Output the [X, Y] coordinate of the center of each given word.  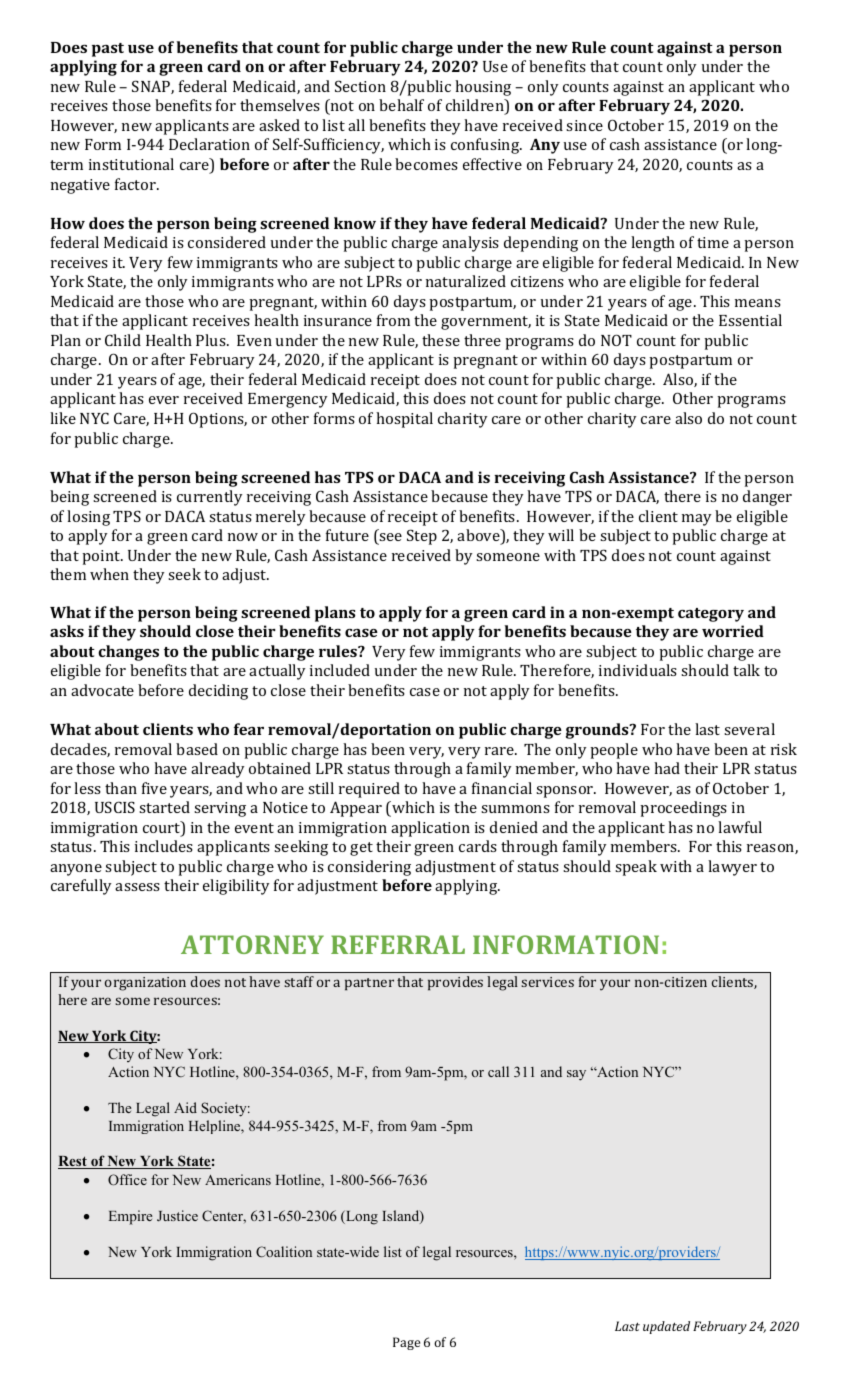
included [340, 670]
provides [455, 983]
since [584, 125]
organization [145, 984]
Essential [750, 320]
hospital [404, 420]
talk [746, 670]
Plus [212, 340]
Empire [131, 1217]
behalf [401, 105]
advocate [102, 690]
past [108, 50]
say [576, 1075]
